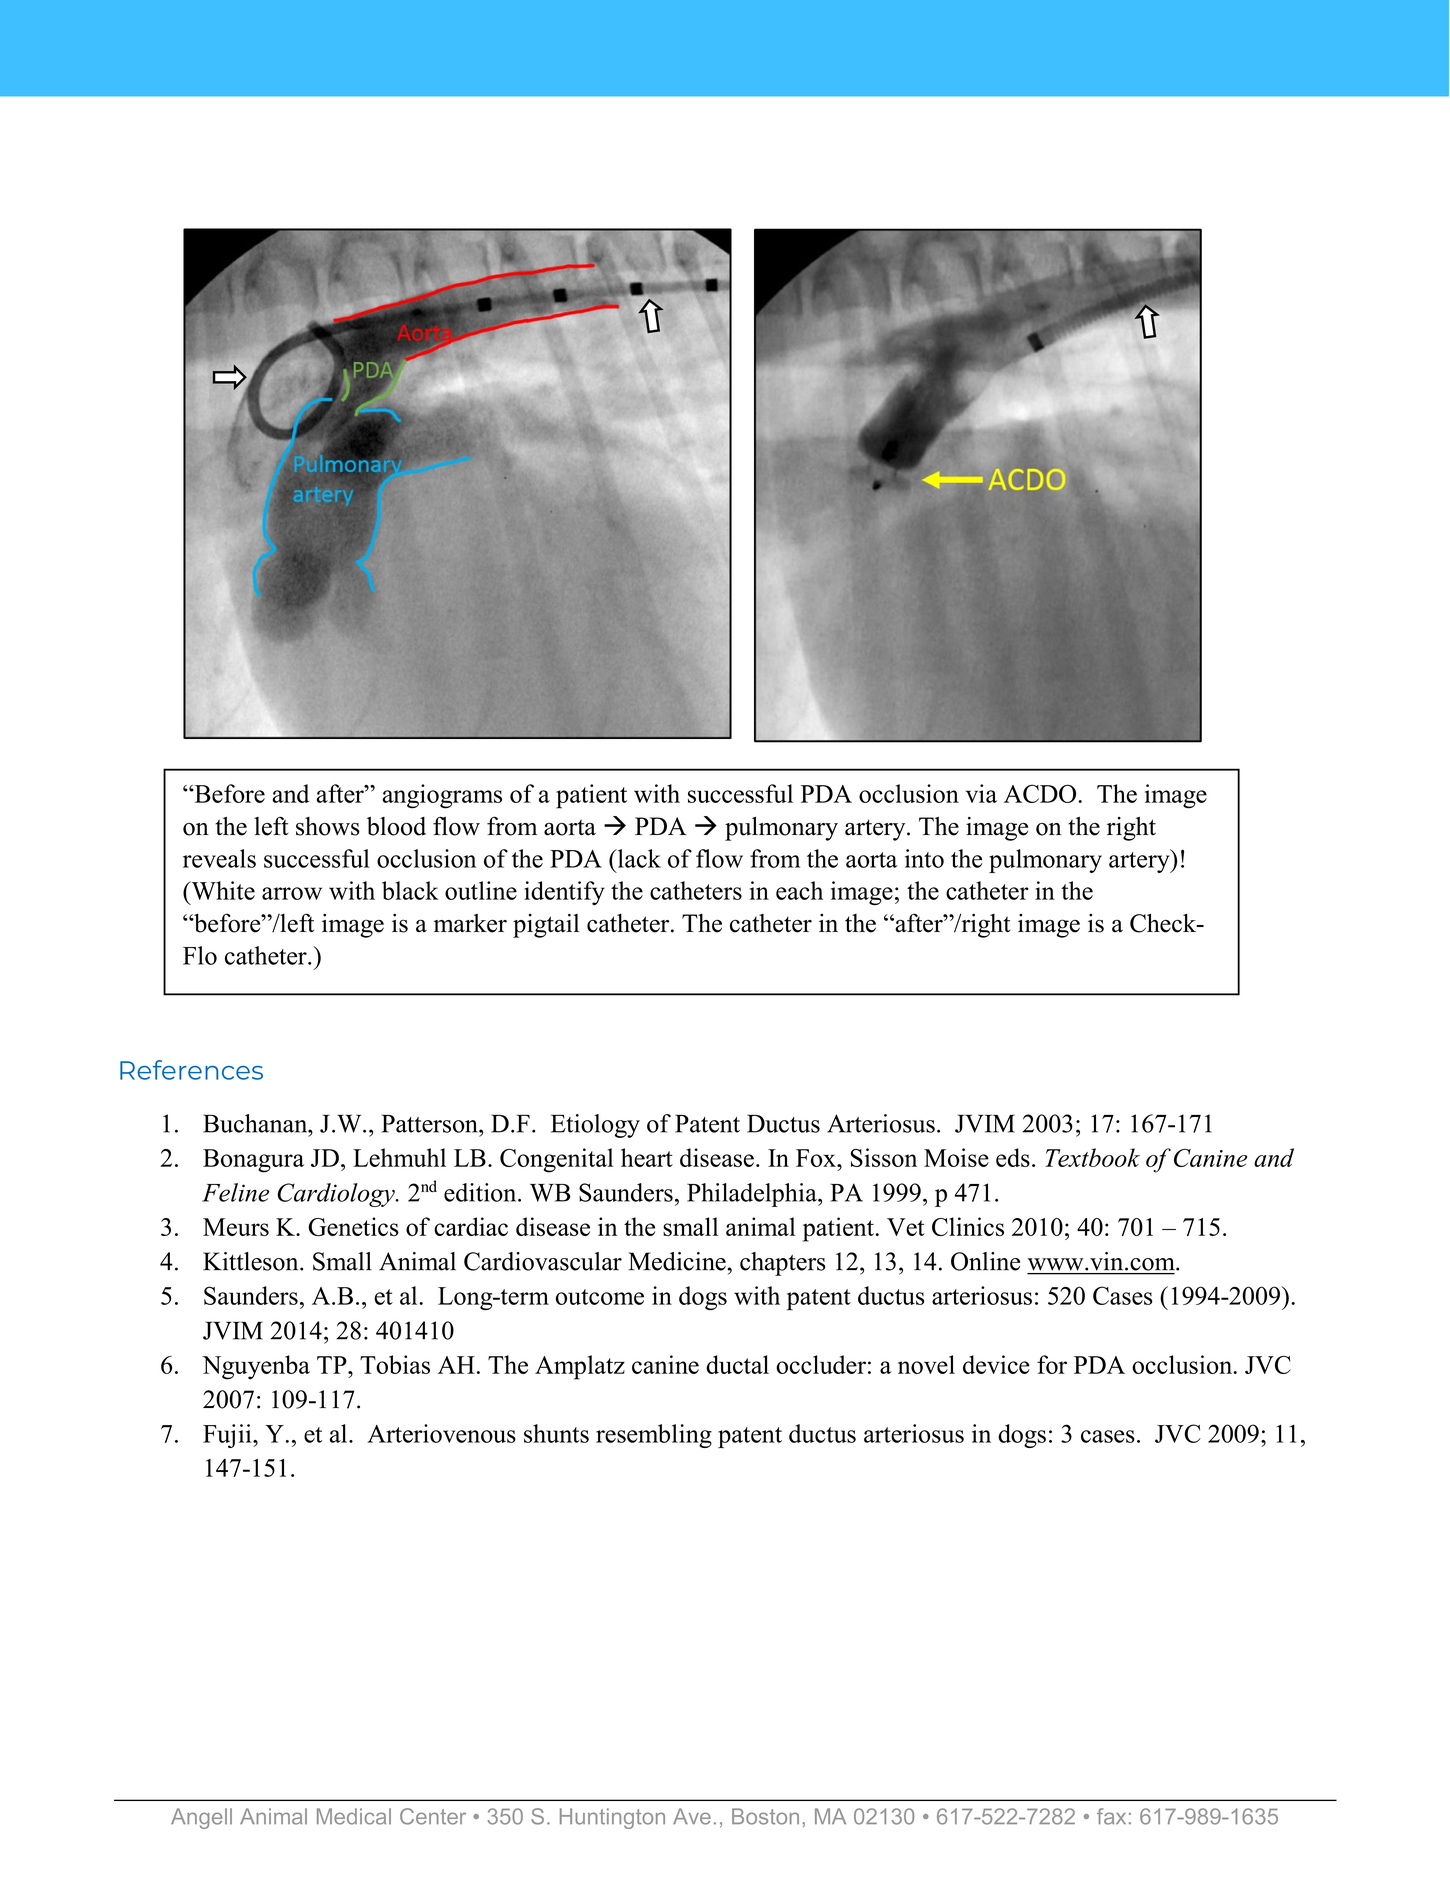 This screenshot has width=1450, height=1877. What do you see at coordinates (600, 1297) in the screenshot?
I see `outcome` at bounding box center [600, 1297].
